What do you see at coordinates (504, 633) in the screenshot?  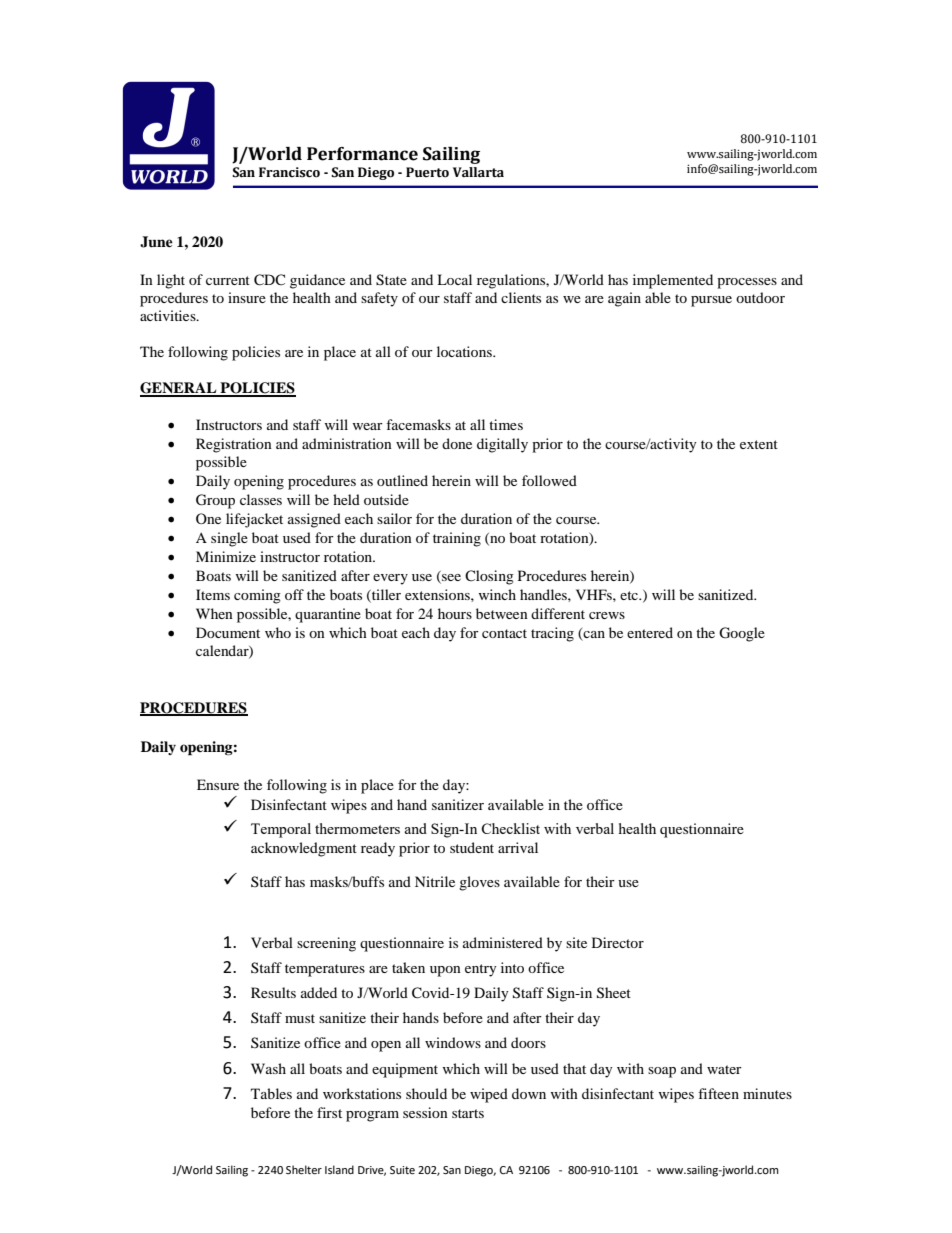 I see `contact` at bounding box center [504, 633].
